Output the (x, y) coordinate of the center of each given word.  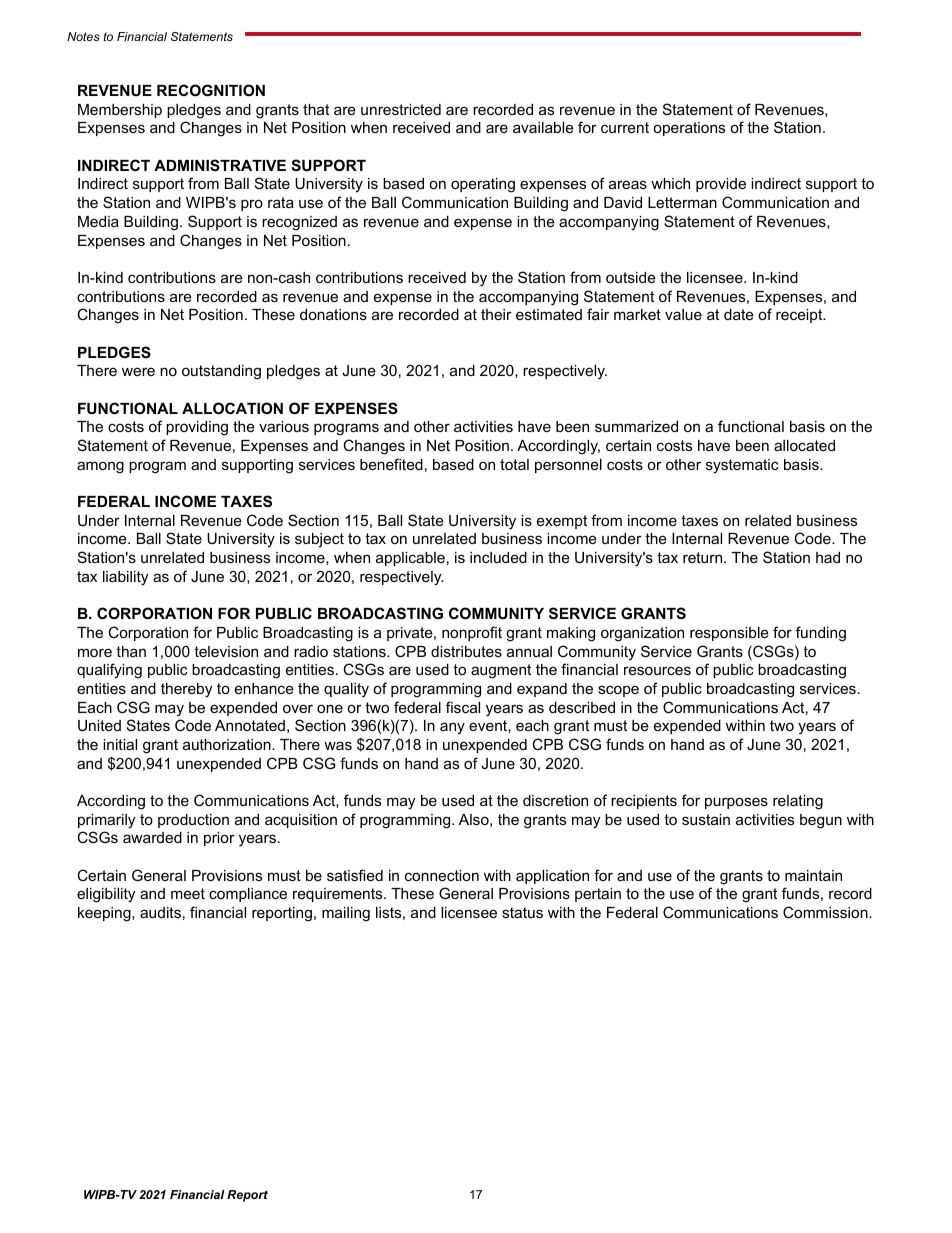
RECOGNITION (211, 90)
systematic (742, 466)
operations (689, 129)
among (100, 467)
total (514, 464)
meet (188, 893)
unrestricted (401, 109)
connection (442, 875)
